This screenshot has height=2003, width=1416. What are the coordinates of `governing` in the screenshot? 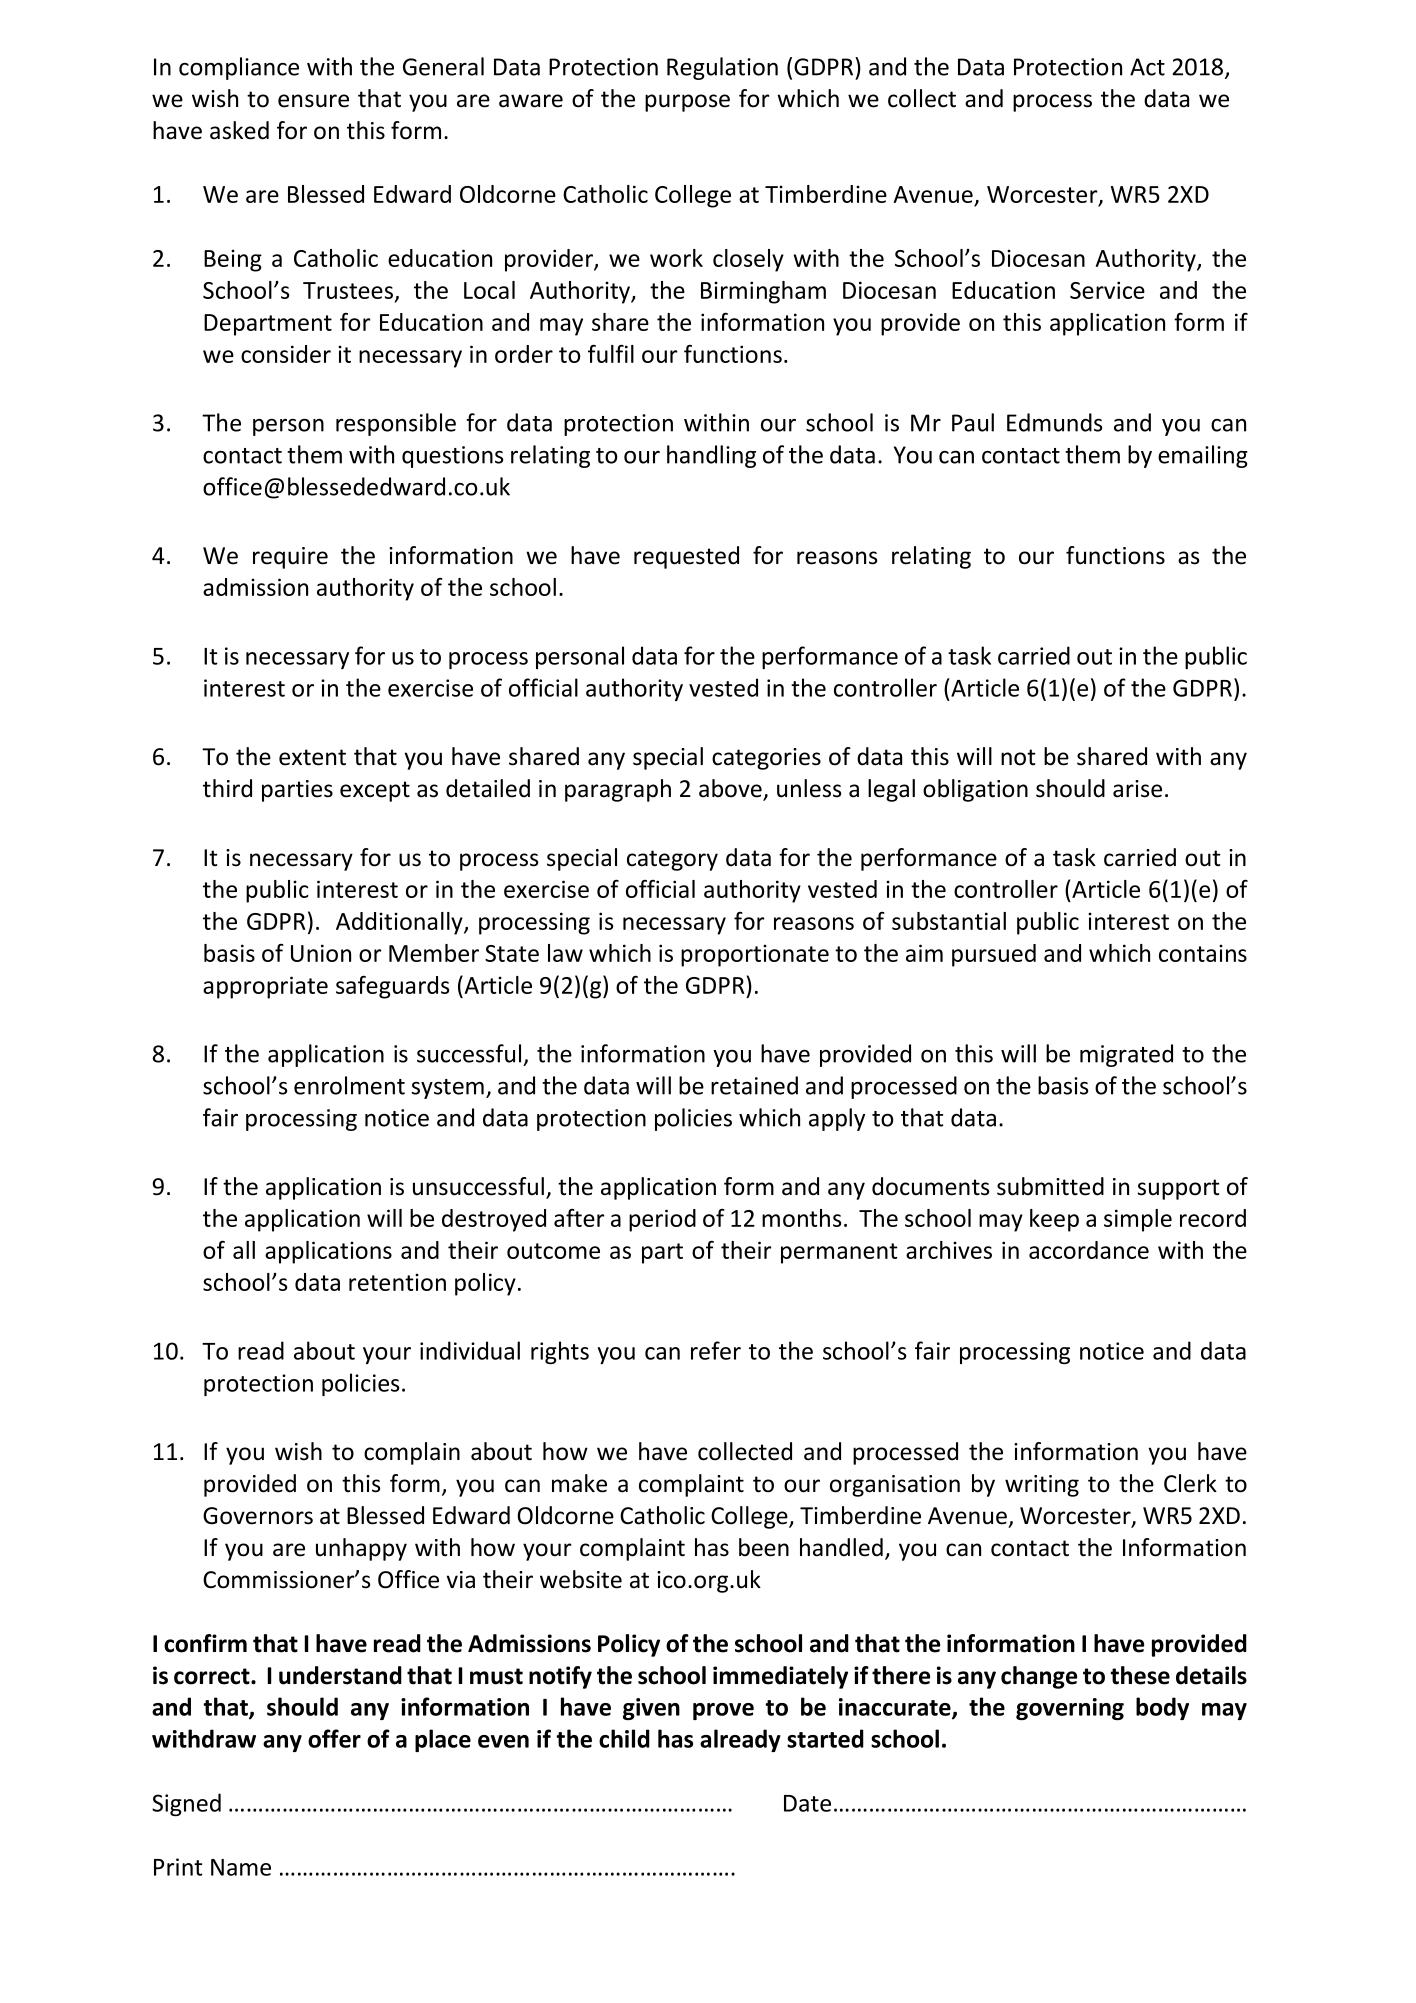 It's located at (1070, 1709).
